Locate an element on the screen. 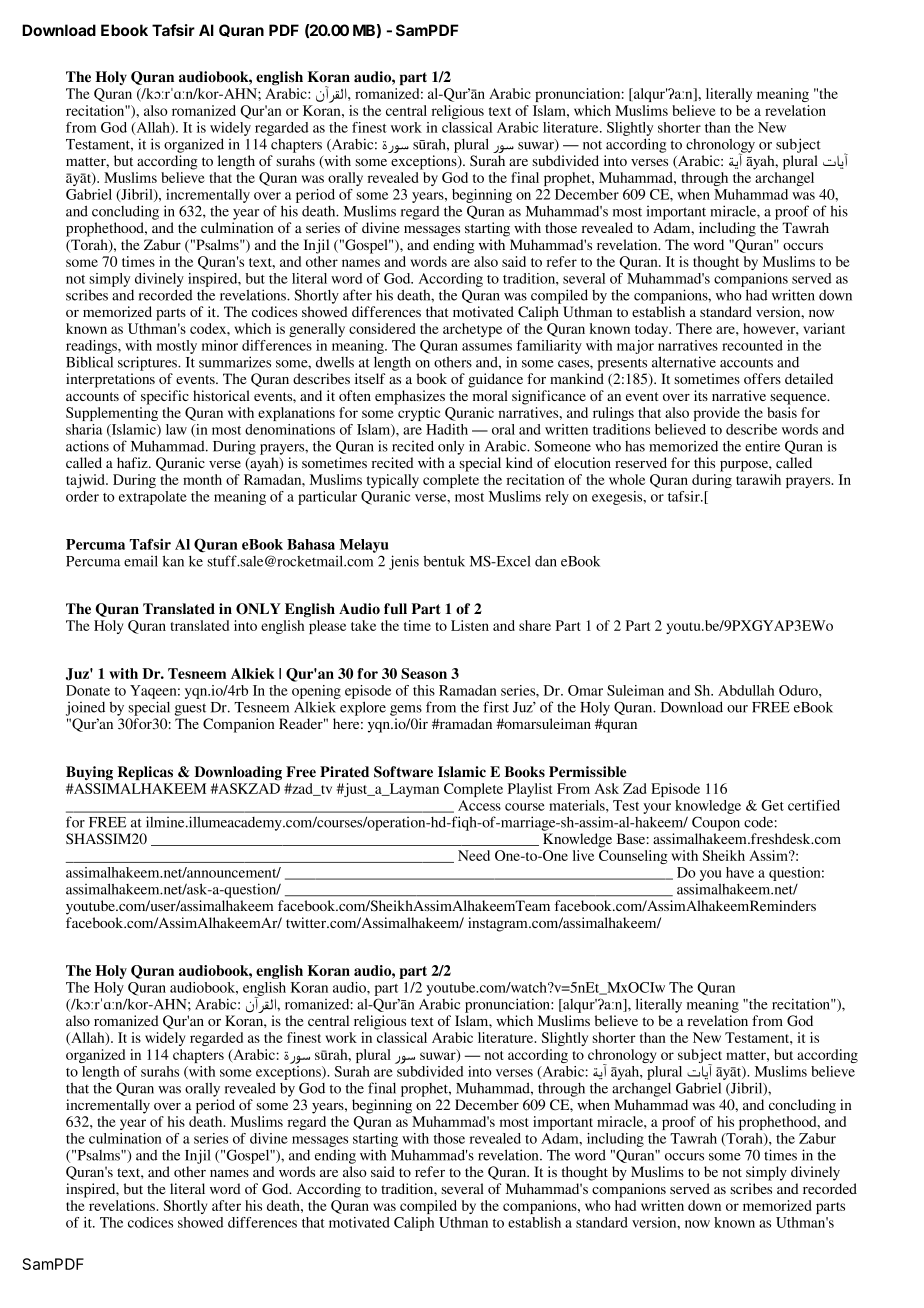  have is located at coordinates (740, 872).
